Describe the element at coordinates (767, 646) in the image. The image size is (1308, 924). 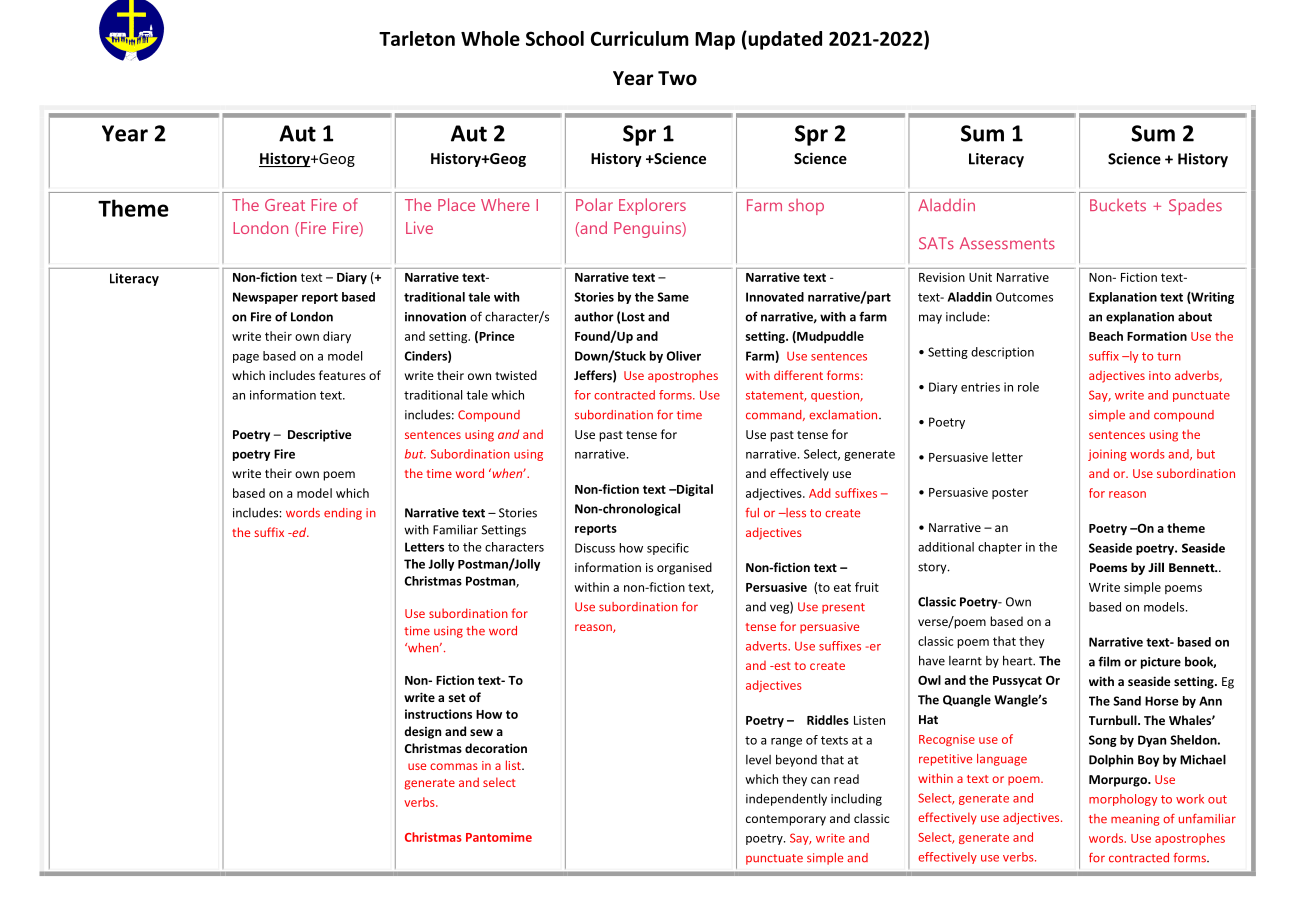
I see `adverts` at that location.
